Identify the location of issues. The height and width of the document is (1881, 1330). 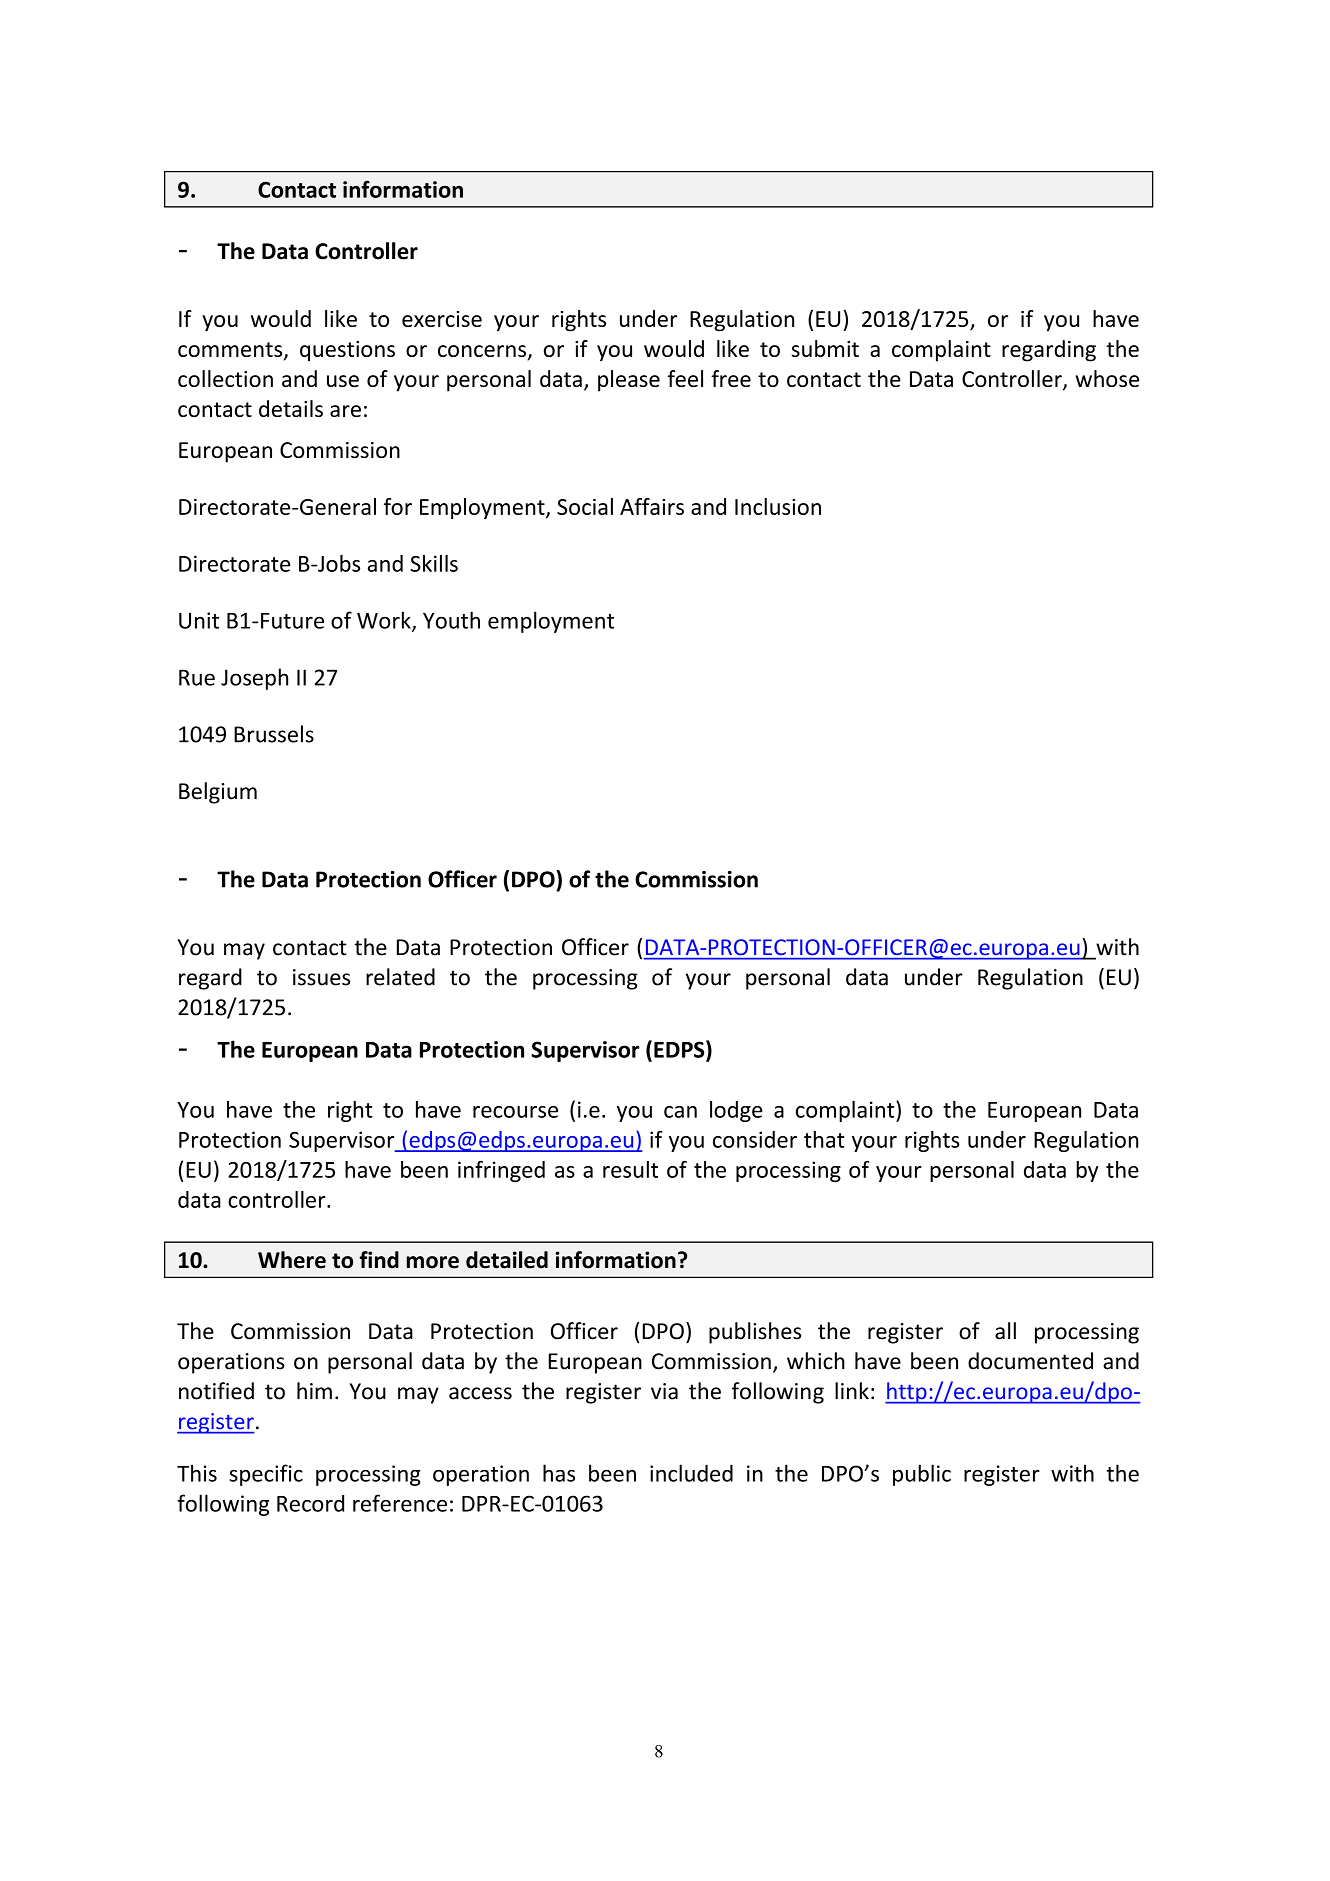
(321, 977).
